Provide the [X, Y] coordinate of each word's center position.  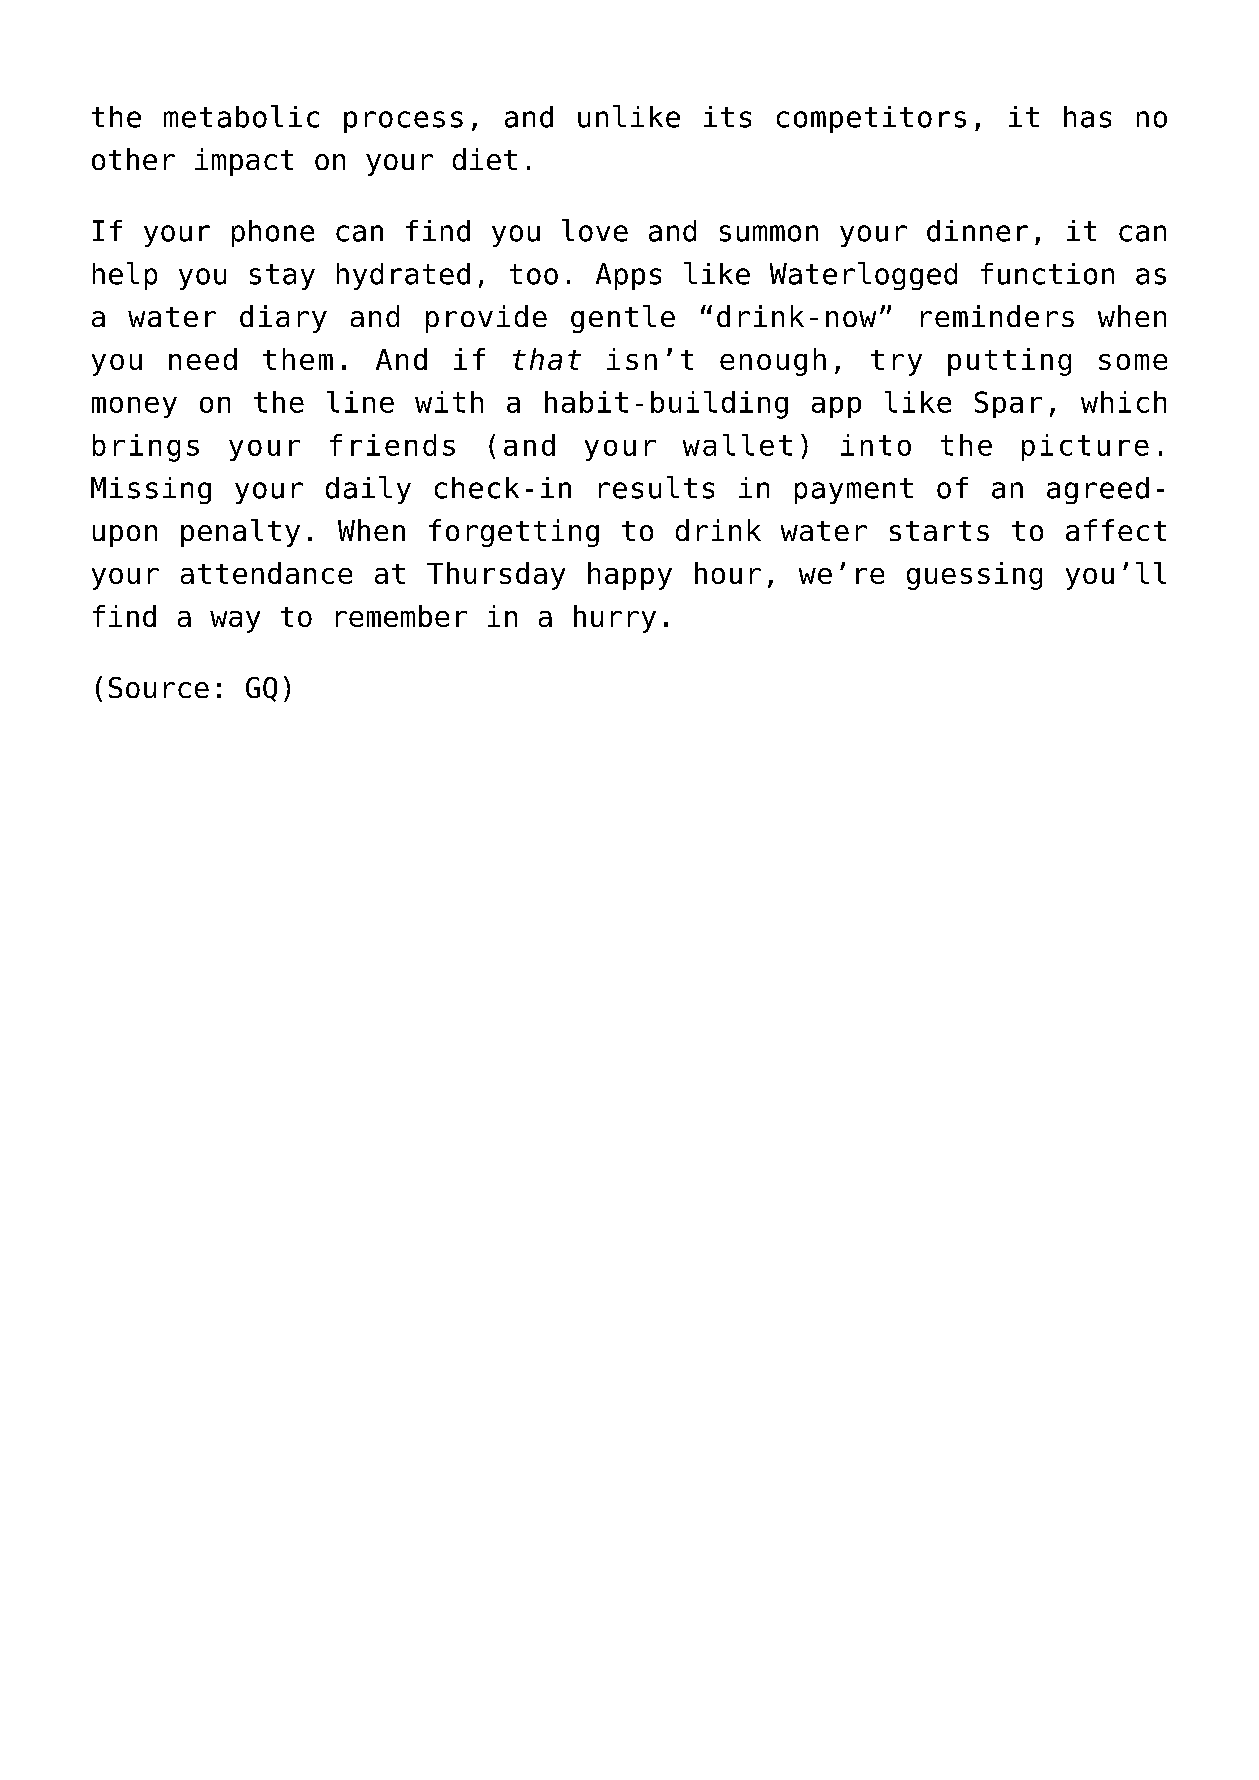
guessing [974, 576]
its [727, 117]
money [134, 407]
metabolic [241, 116]
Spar [1008, 404]
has [1087, 117]
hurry [615, 619]
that [547, 359]
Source [159, 687]
